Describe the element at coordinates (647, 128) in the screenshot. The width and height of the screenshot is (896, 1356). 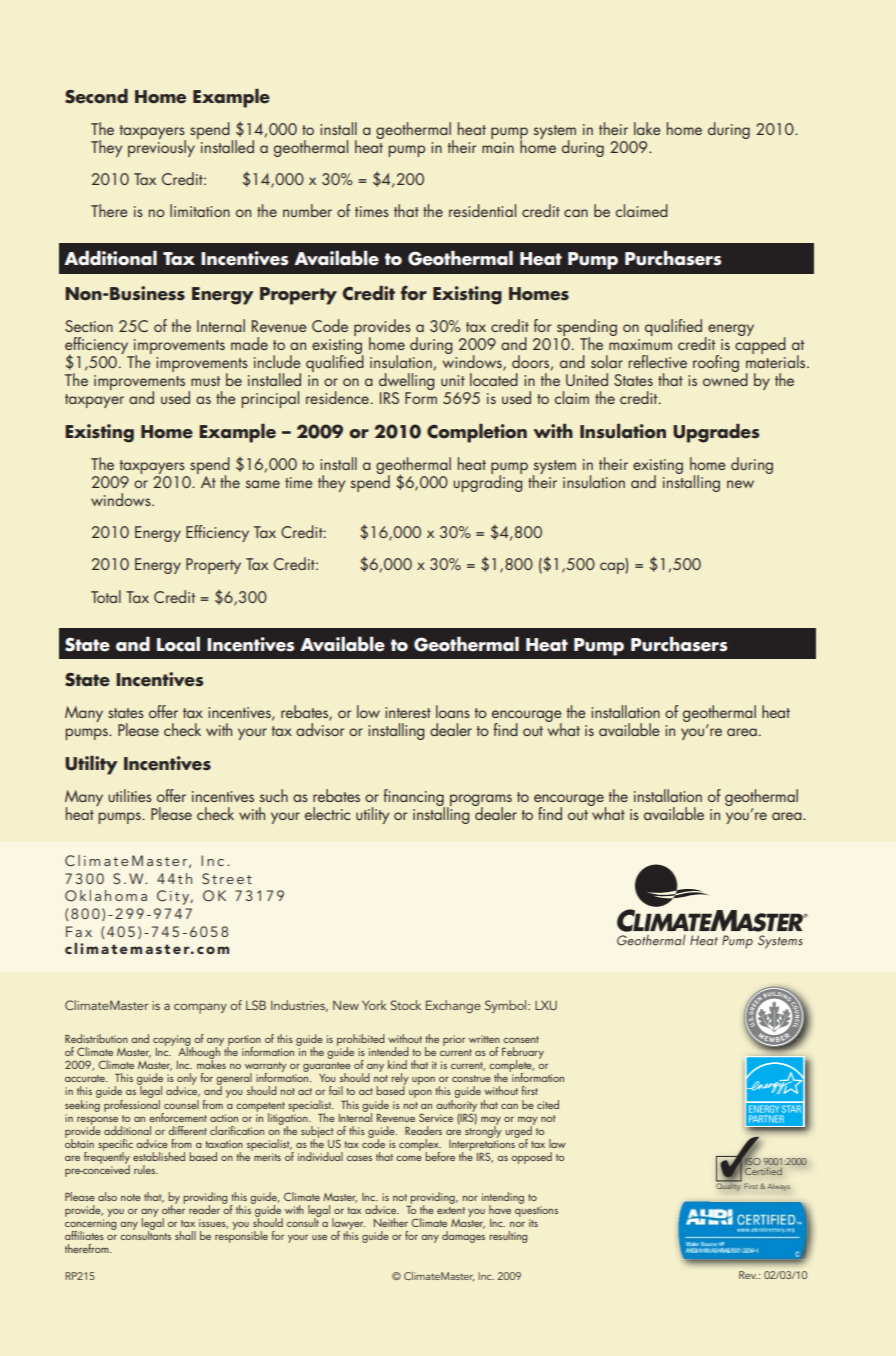
I see `lake` at that location.
